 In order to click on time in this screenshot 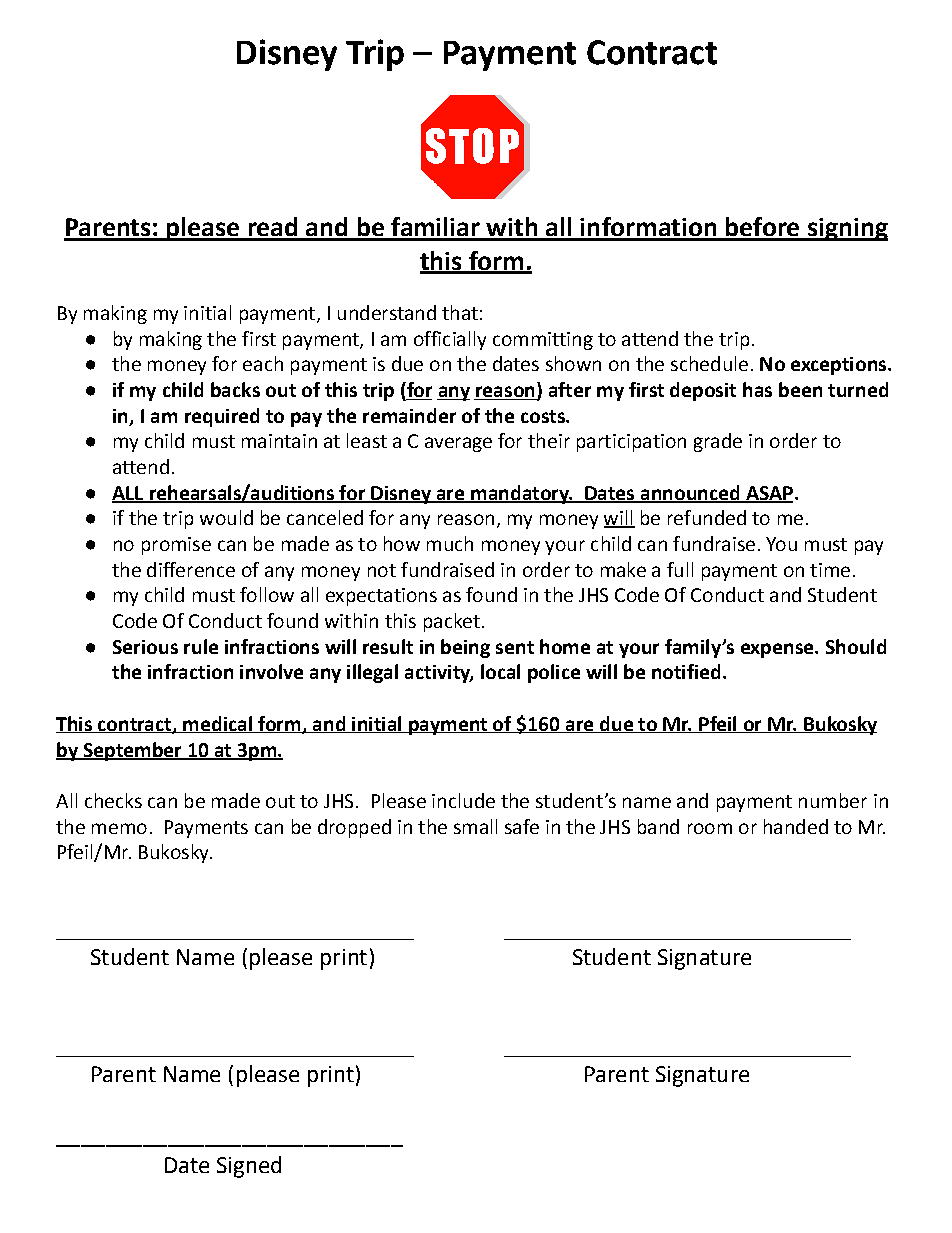, I will do `click(830, 570)`.
